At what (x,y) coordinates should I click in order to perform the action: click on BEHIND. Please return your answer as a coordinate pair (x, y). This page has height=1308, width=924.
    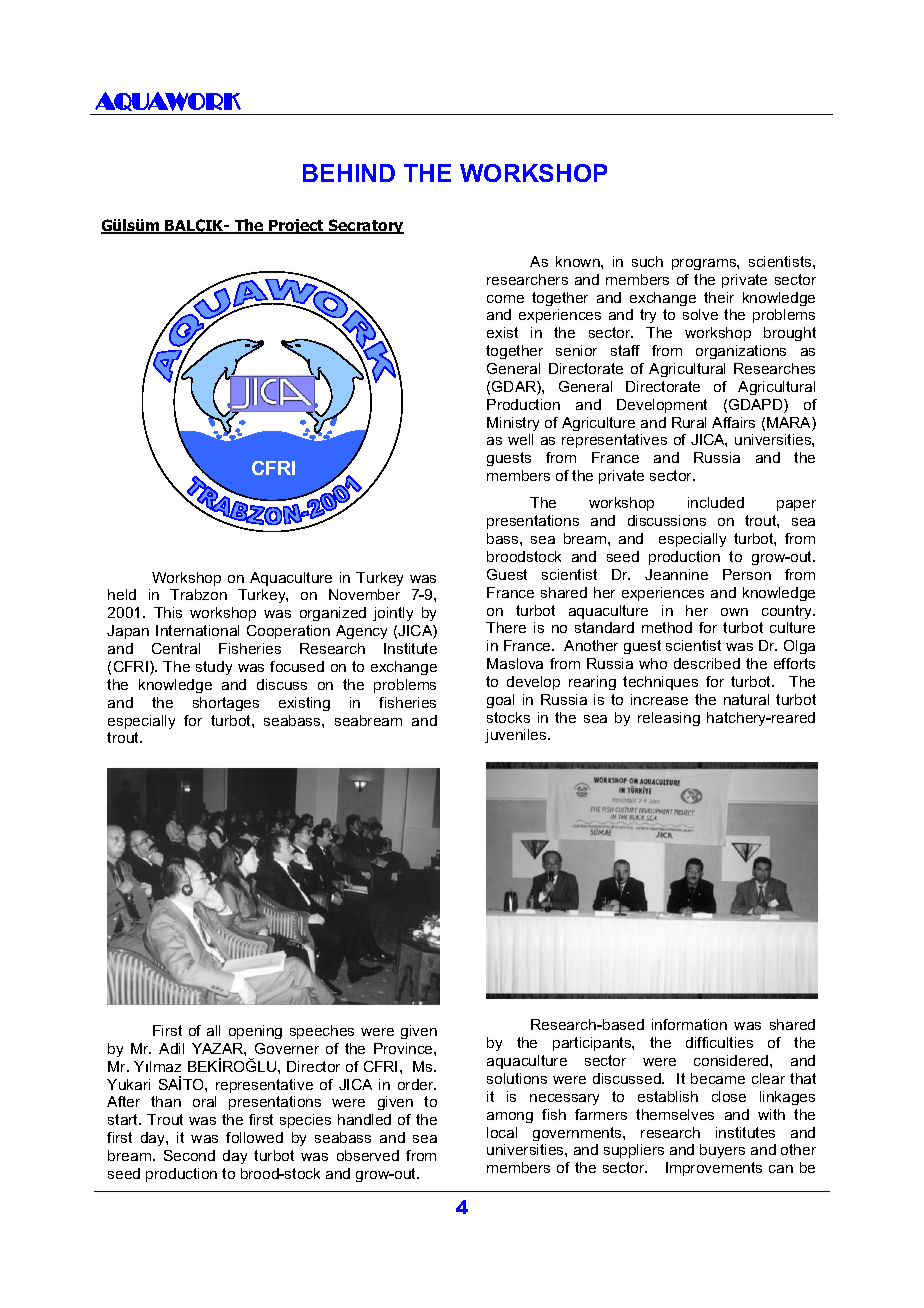
    Looking at the image, I should click on (349, 173).
